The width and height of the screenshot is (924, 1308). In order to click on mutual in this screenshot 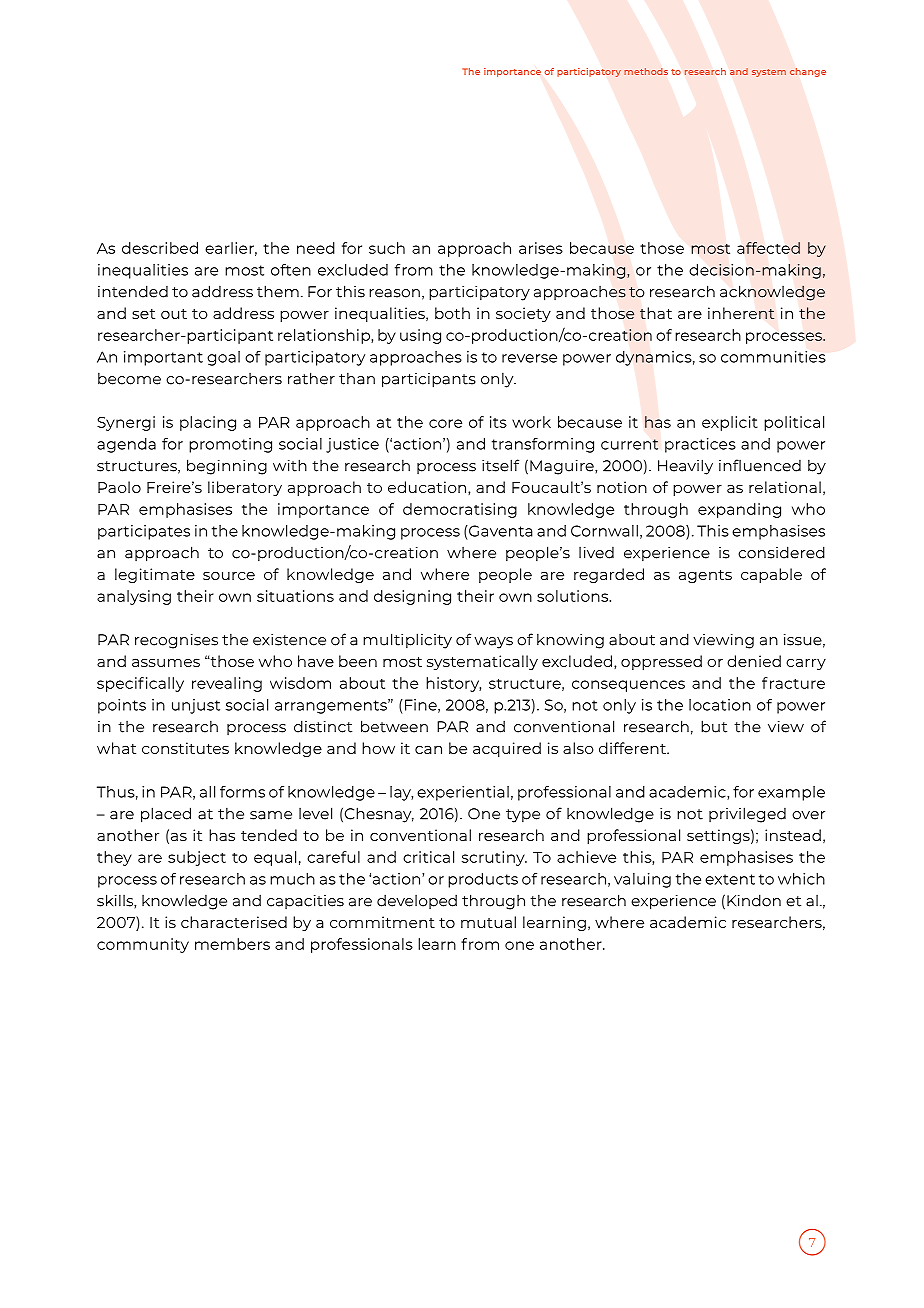, I will do `click(488, 922)`.
